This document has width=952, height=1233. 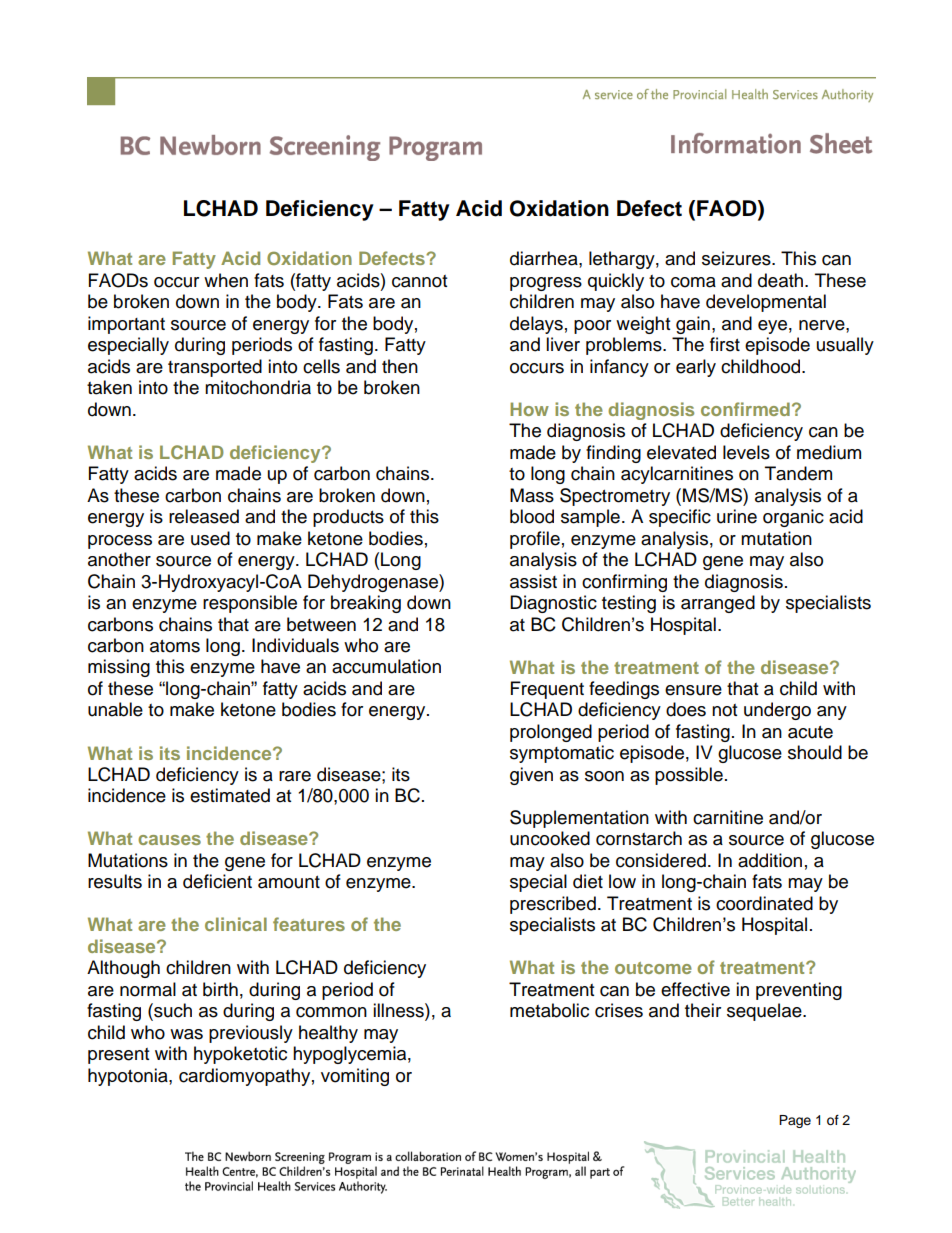 What do you see at coordinates (547, 690) in the document?
I see `Frequent` at bounding box center [547, 690].
